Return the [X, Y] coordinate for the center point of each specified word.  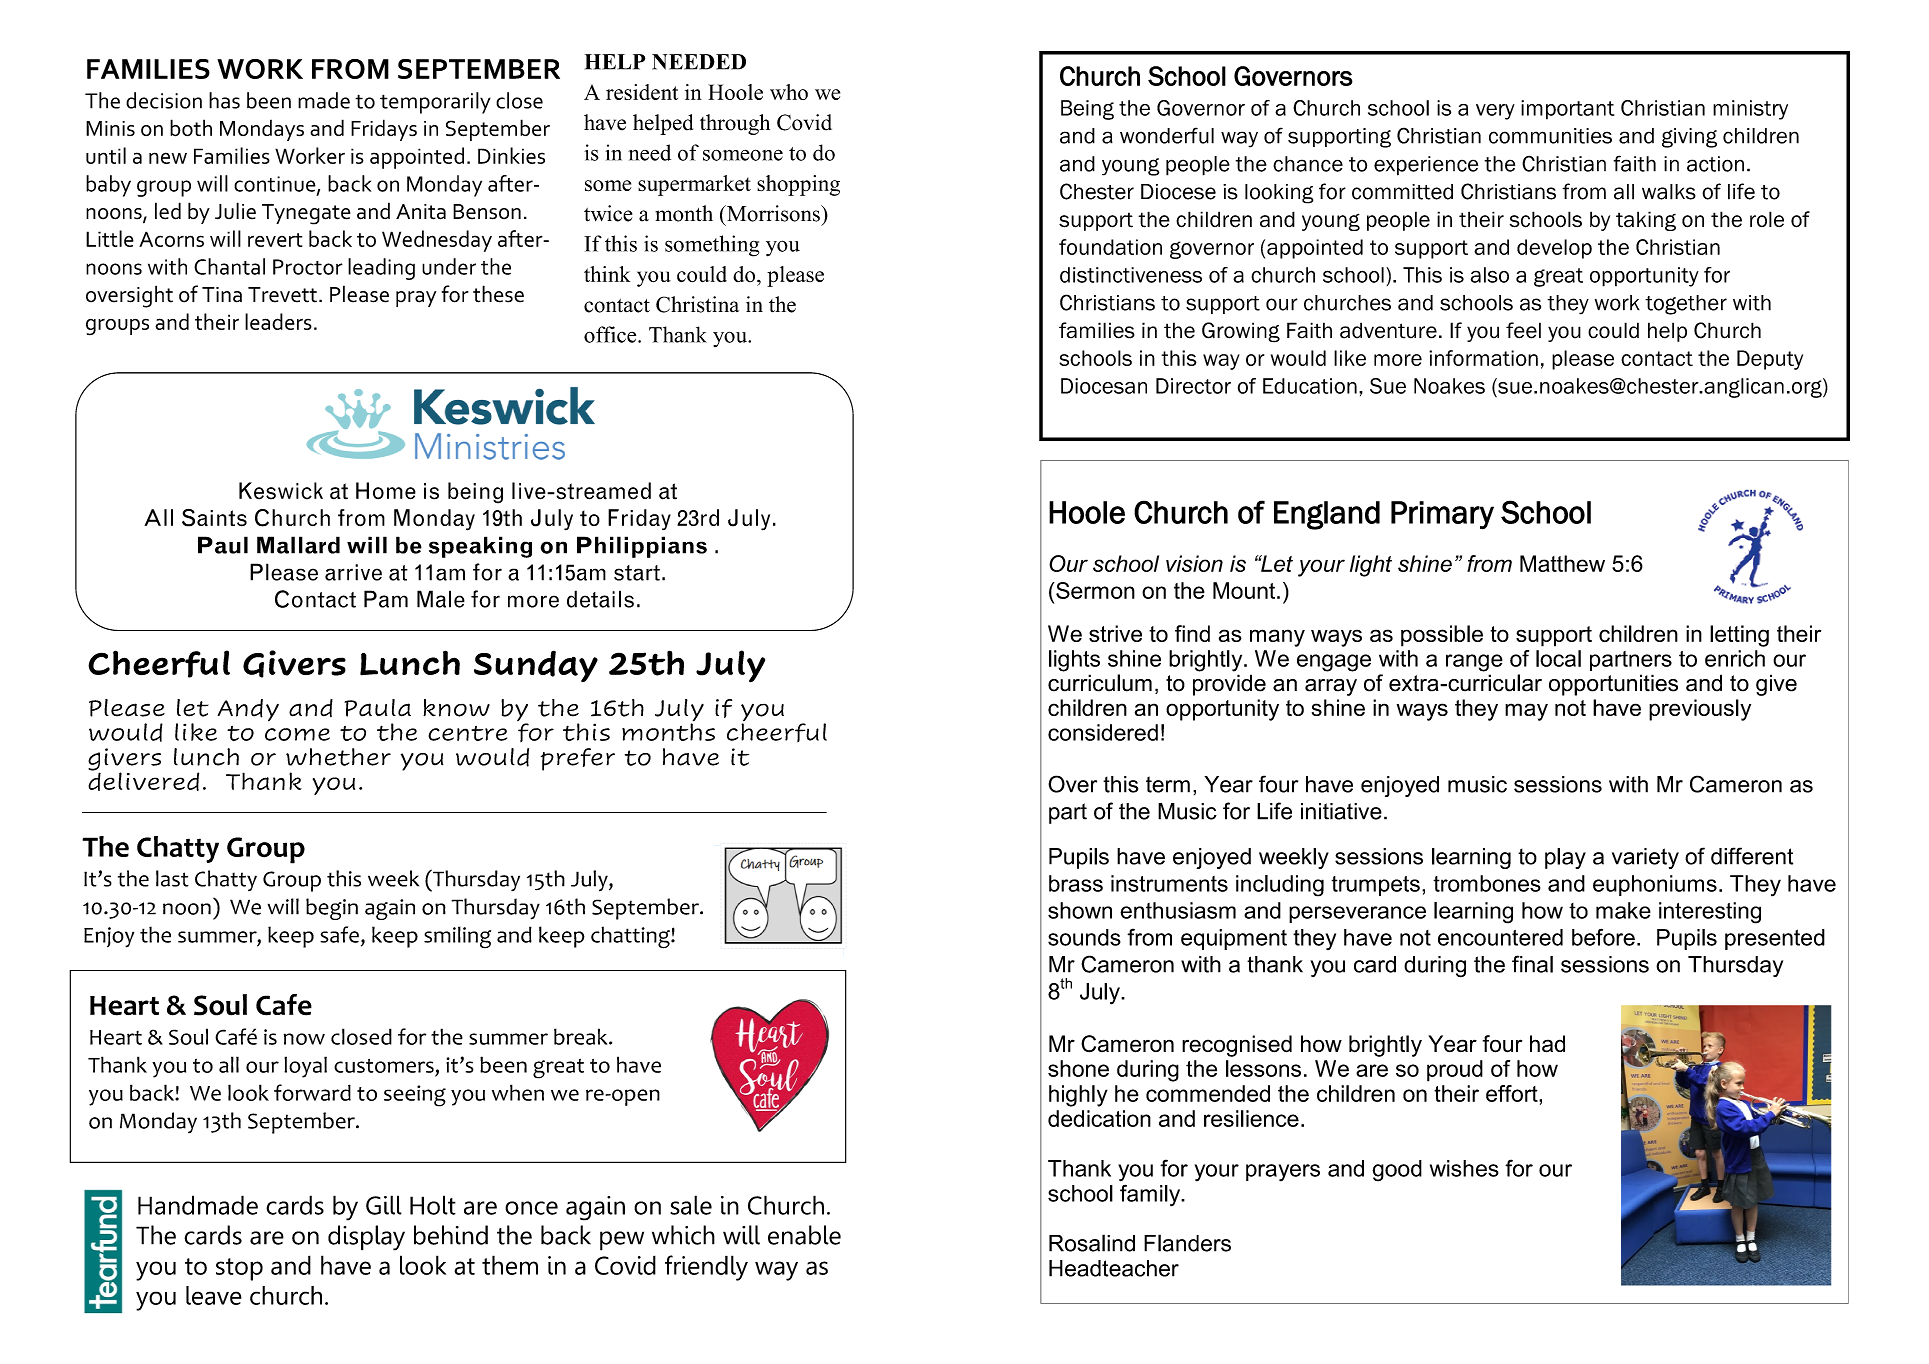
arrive [353, 572]
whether [338, 757]
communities [1550, 136]
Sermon [1094, 590]
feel [1523, 330]
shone [1078, 1068]
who [789, 92]
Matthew [1562, 563]
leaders [278, 321]
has [224, 100]
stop [239, 1269]
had [1547, 1044]
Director [1193, 386]
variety [1645, 858]
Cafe [284, 1005]
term [1168, 784]
